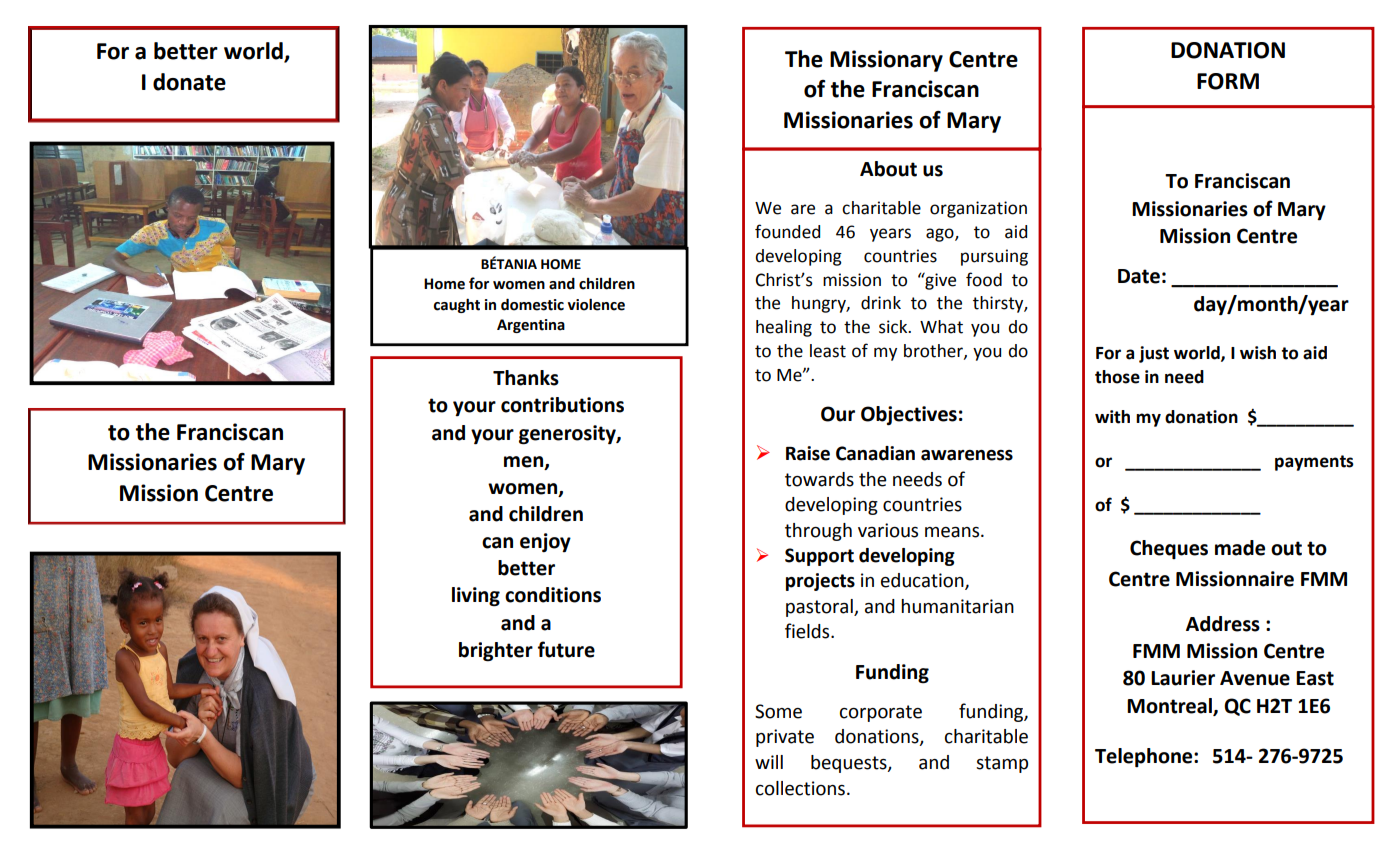 The width and height of the image is (1400, 850). Describe the element at coordinates (189, 82) in the image. I see `donate` at that location.
